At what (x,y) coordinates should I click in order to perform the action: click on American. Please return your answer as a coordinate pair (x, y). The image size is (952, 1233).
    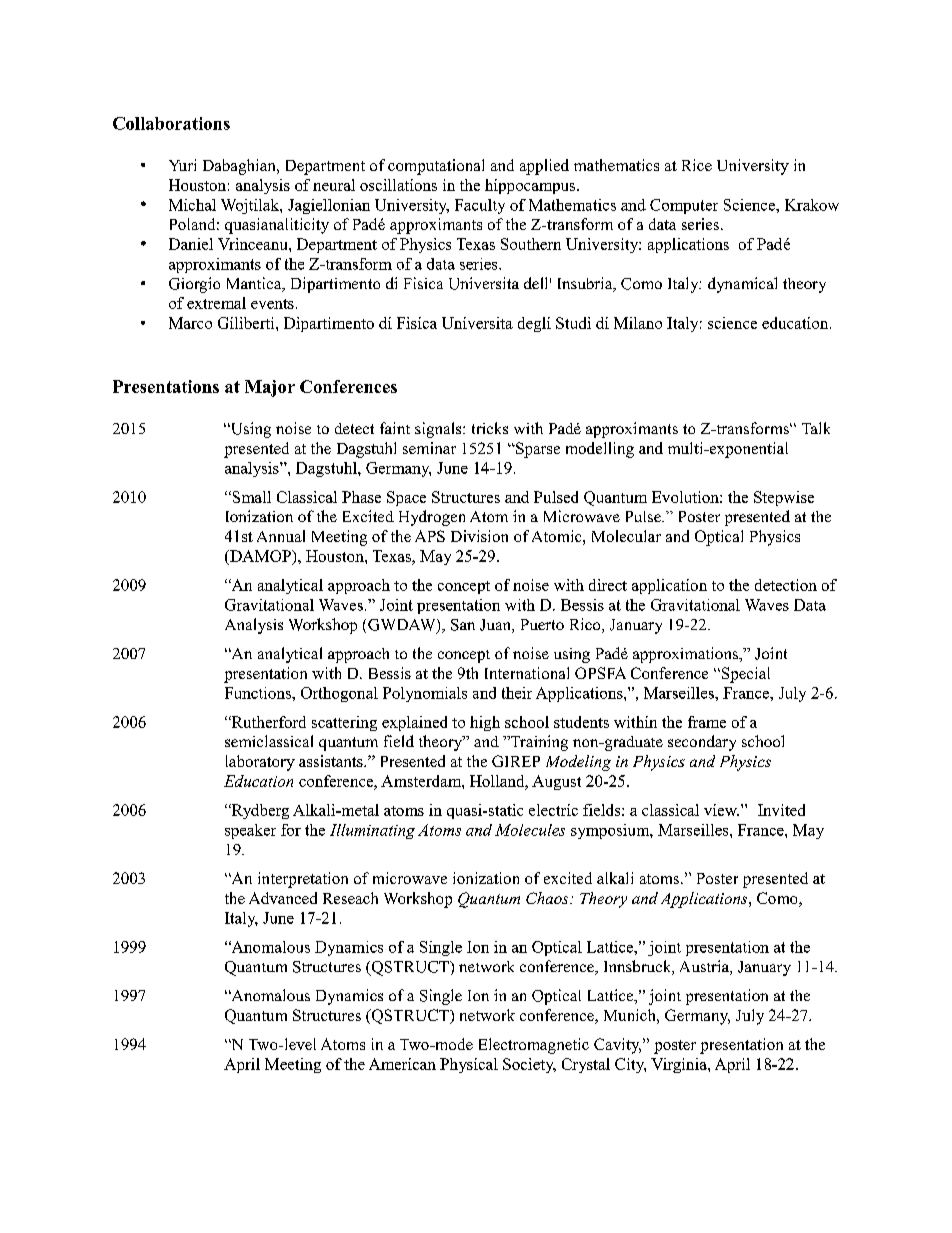
    Looking at the image, I should click on (402, 1064).
